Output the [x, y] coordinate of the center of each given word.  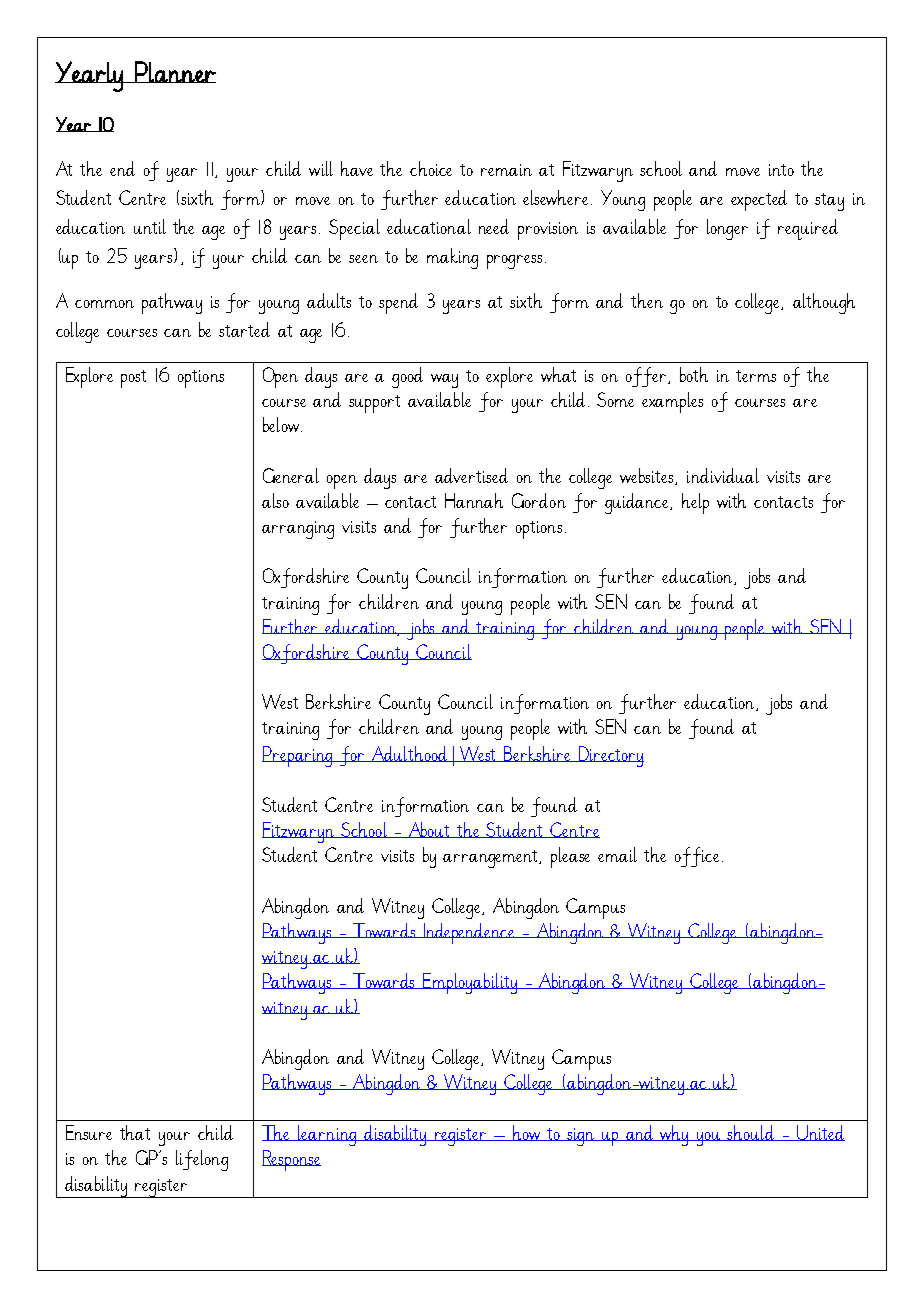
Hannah [474, 500]
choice [431, 168]
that [135, 1132]
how [526, 1133]
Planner [174, 72]
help [695, 503]
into [781, 170]
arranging [298, 530]
